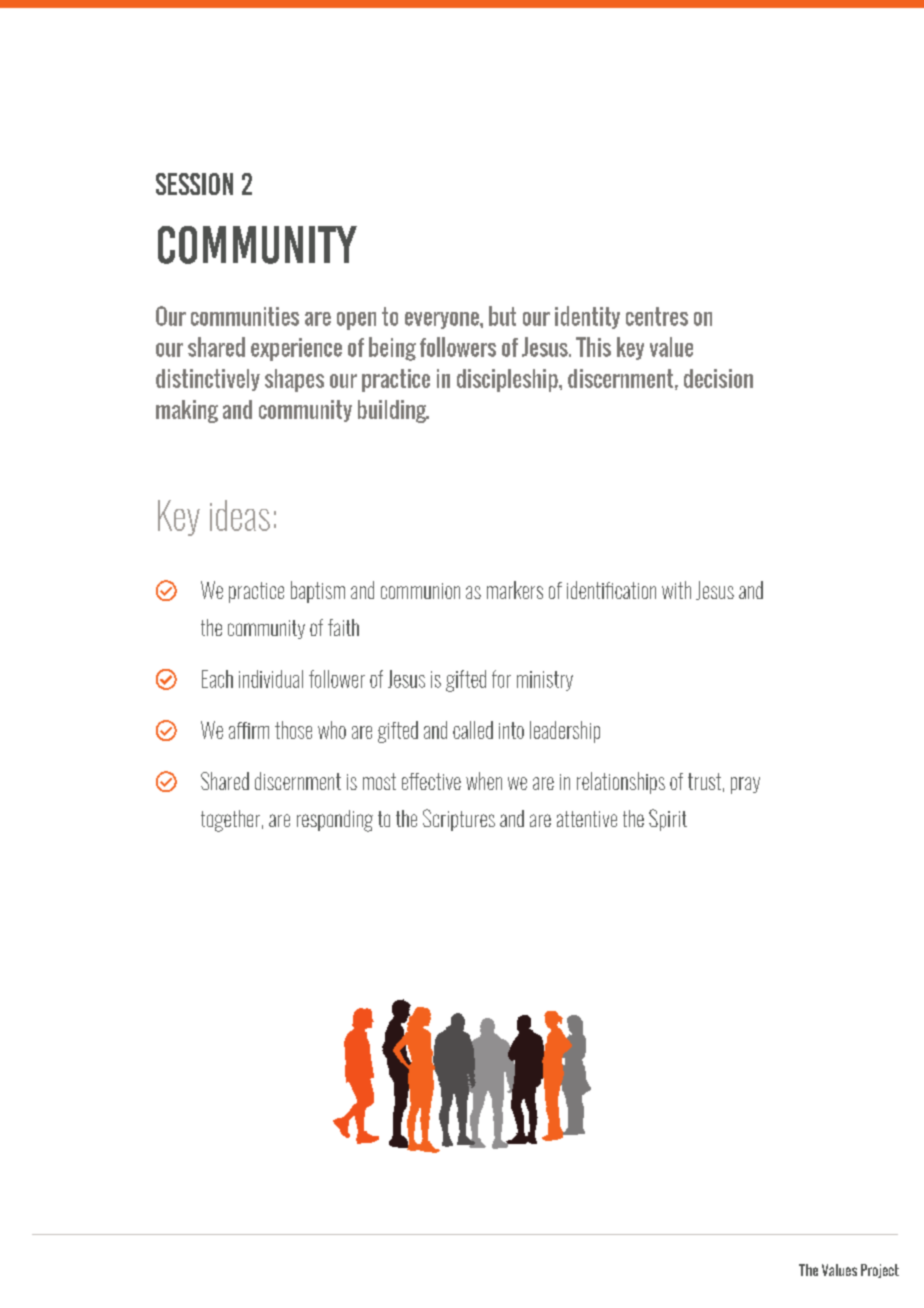 The width and height of the screenshot is (924, 1308). What do you see at coordinates (657, 316) in the screenshot?
I see `centres` at bounding box center [657, 316].
